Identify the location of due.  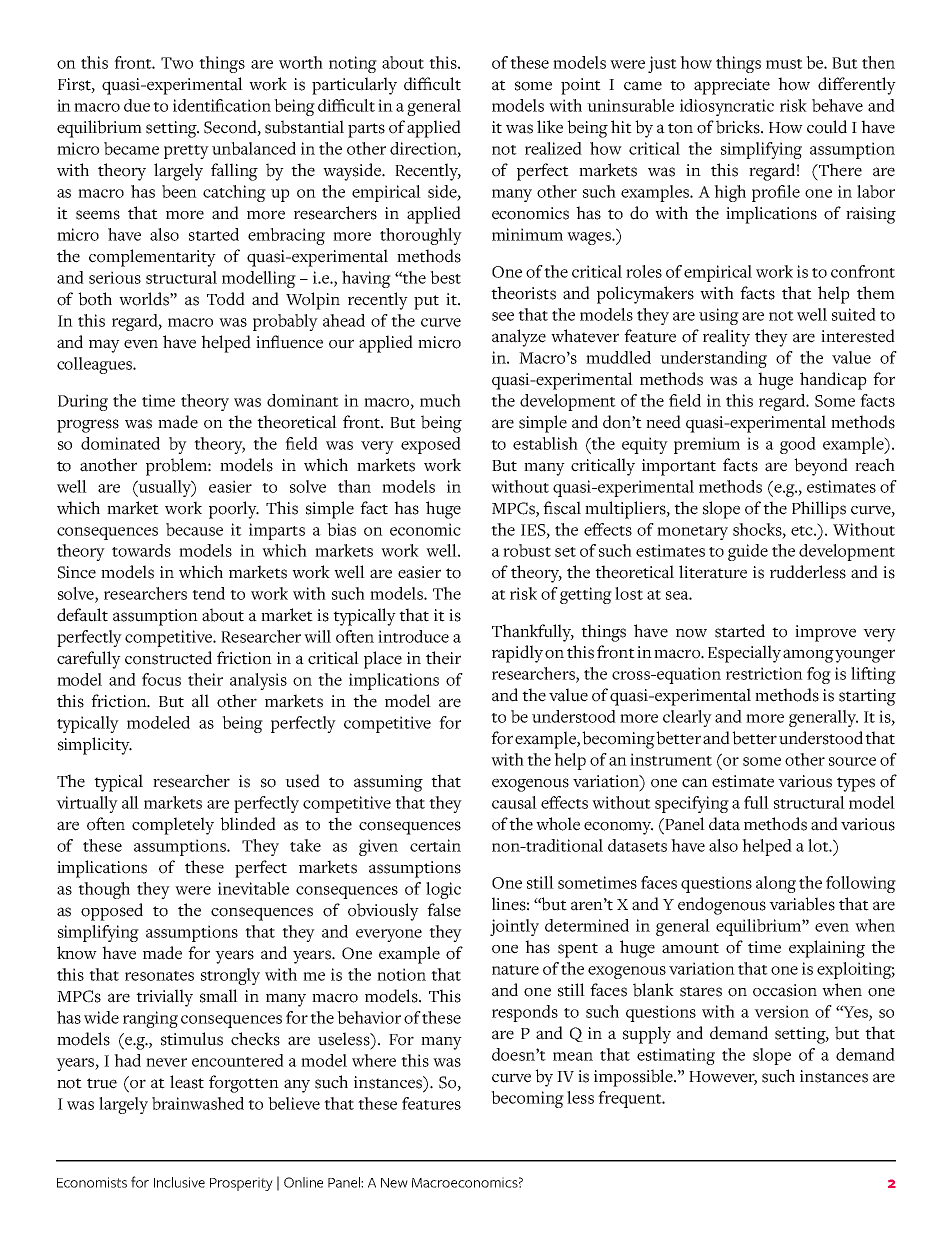
(137, 105).
